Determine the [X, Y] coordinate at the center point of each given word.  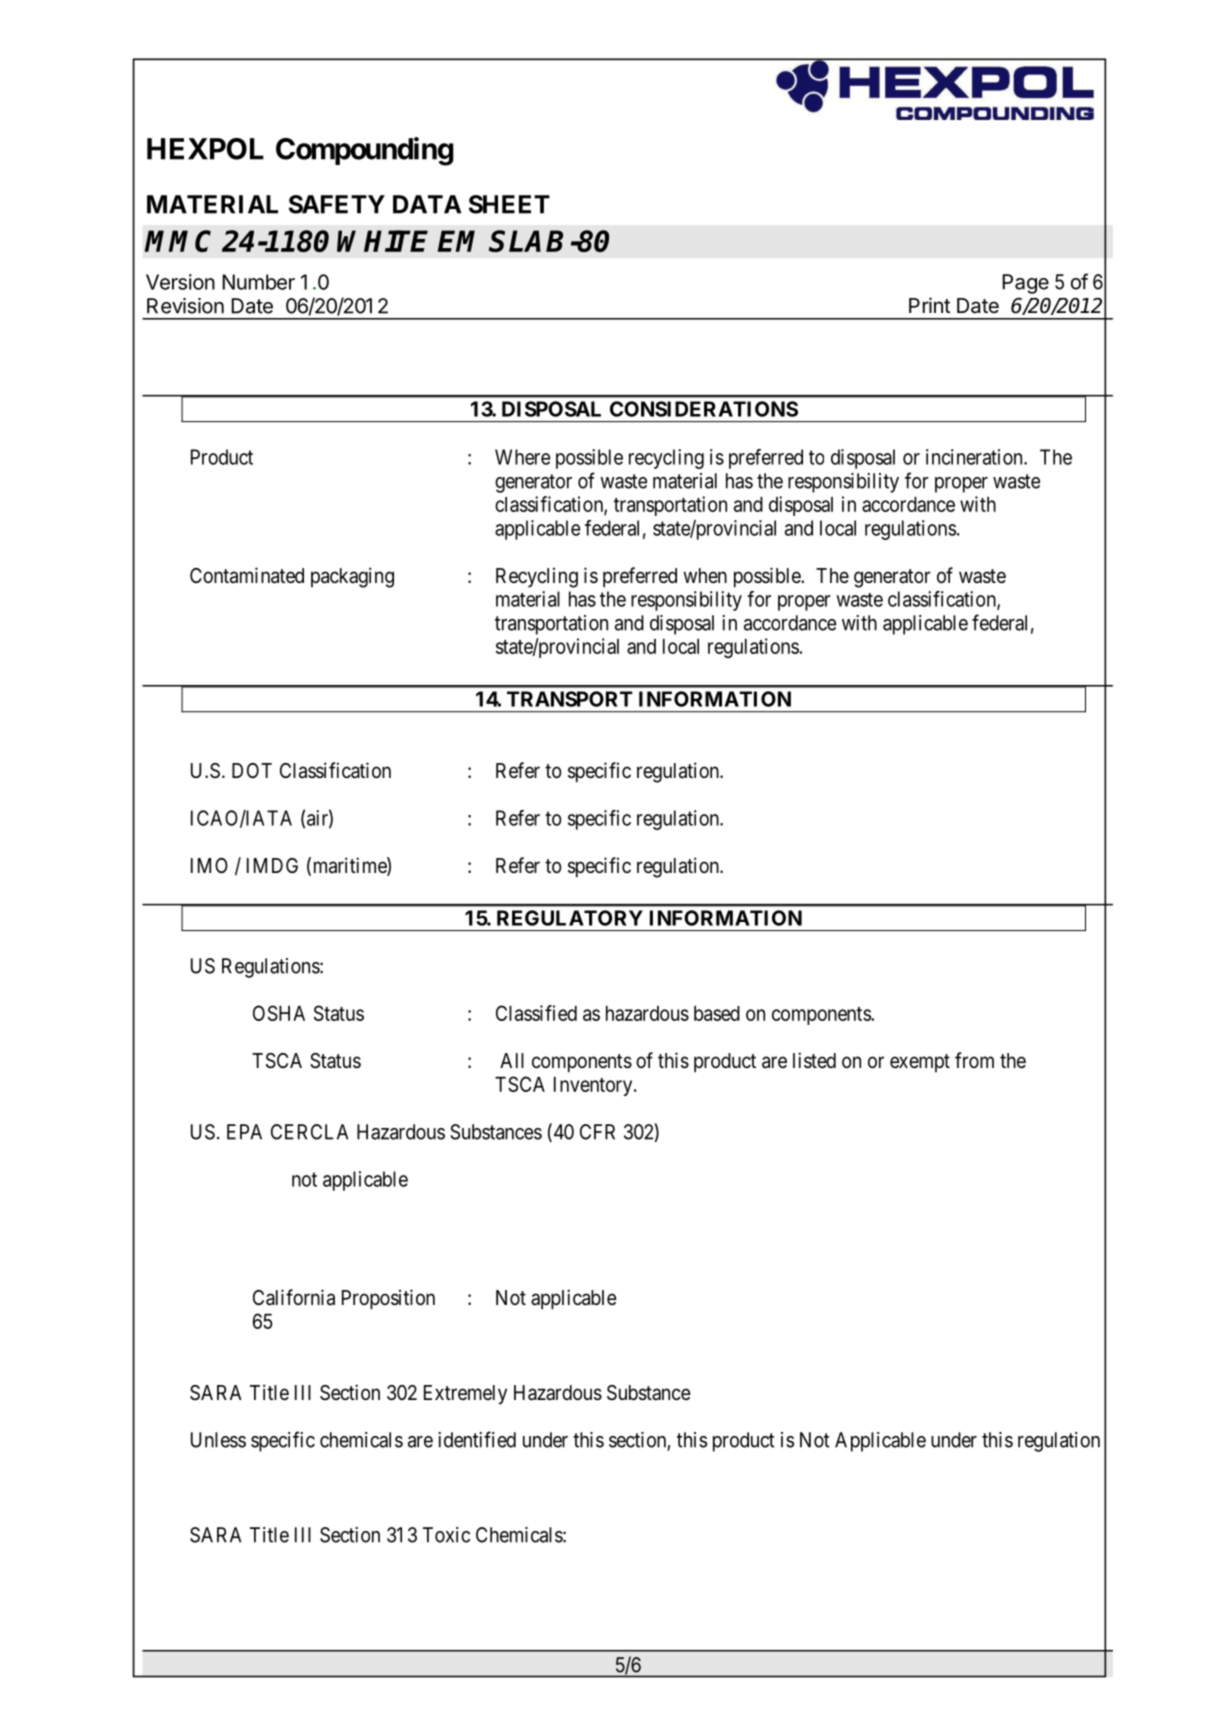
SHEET [509, 204]
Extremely [465, 1395]
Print [929, 305]
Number [258, 282]
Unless [218, 1440]
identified [477, 1439]
